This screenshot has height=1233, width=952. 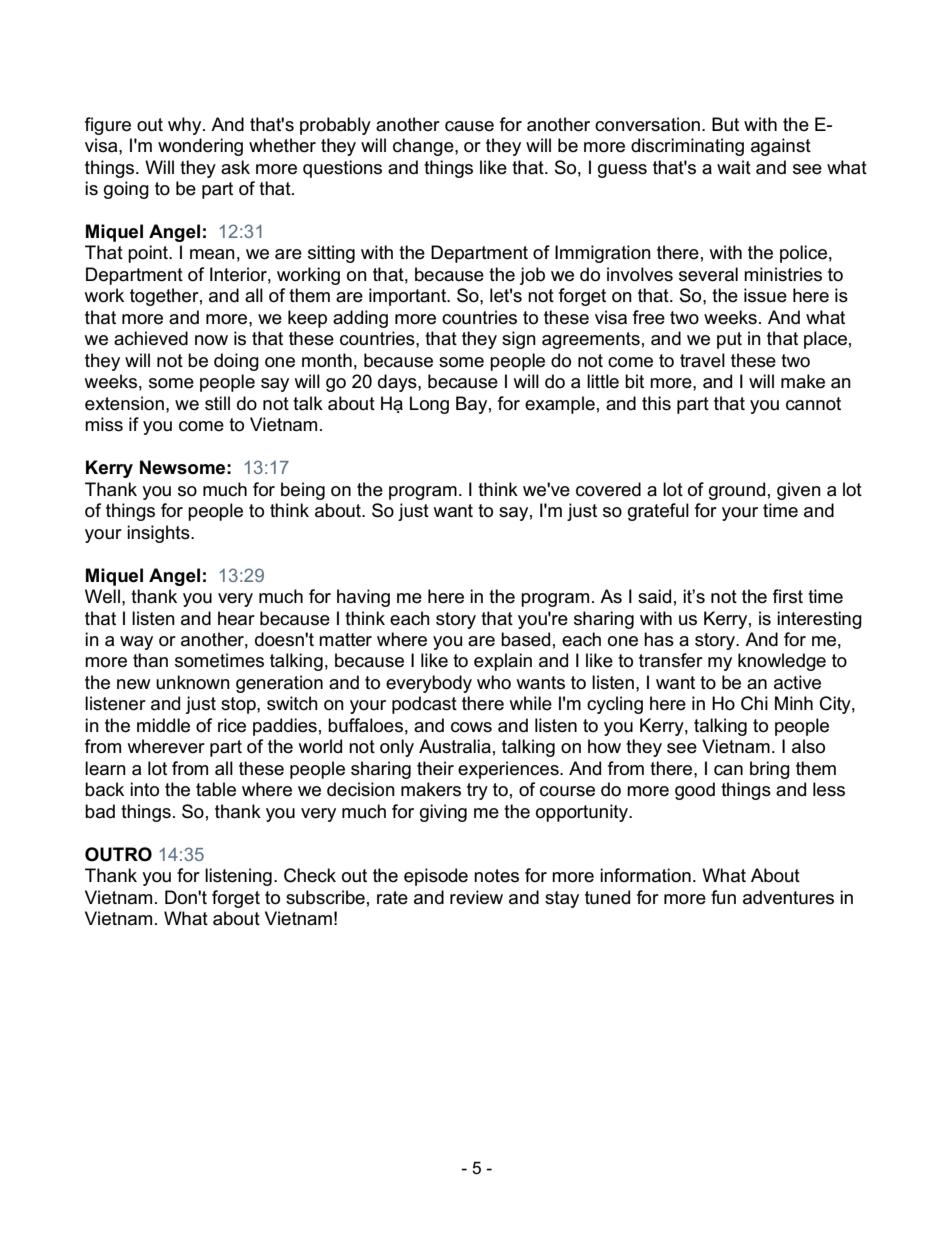 What do you see at coordinates (608, 489) in the screenshot?
I see `covered` at bounding box center [608, 489].
